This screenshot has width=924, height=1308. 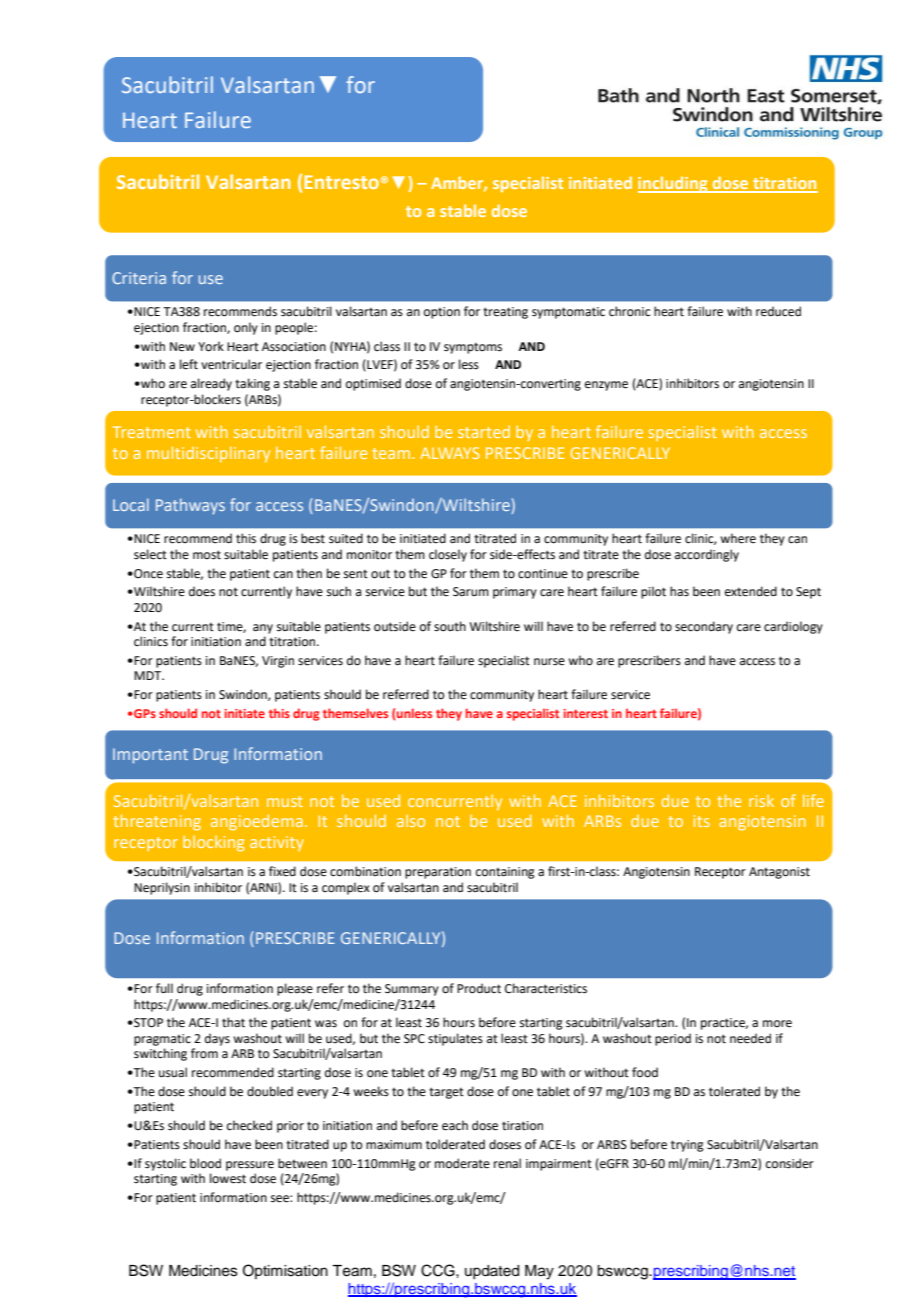 What do you see at coordinates (139, 278) in the screenshot?
I see `Criteria` at bounding box center [139, 278].
